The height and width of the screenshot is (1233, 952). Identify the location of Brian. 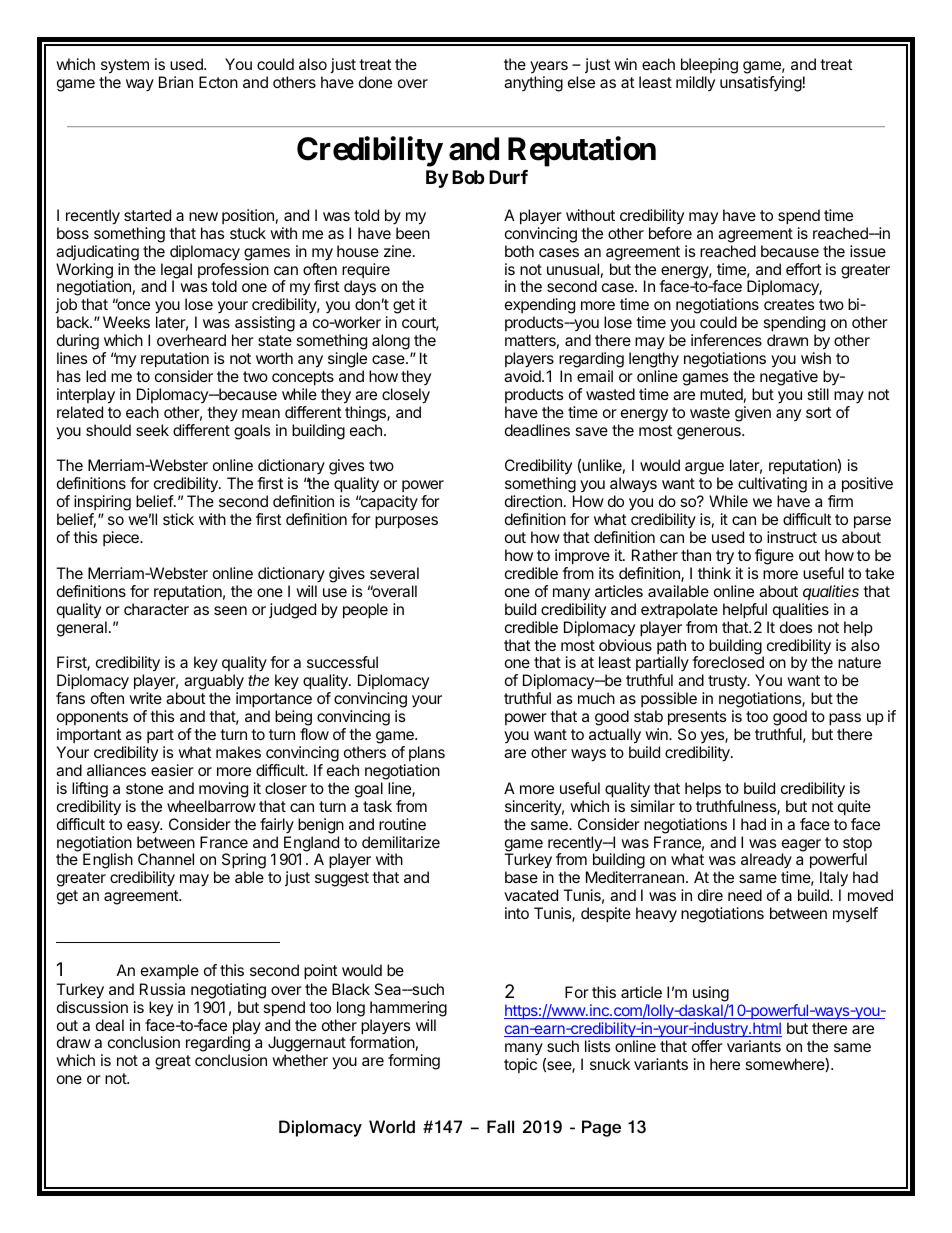
(176, 82).
